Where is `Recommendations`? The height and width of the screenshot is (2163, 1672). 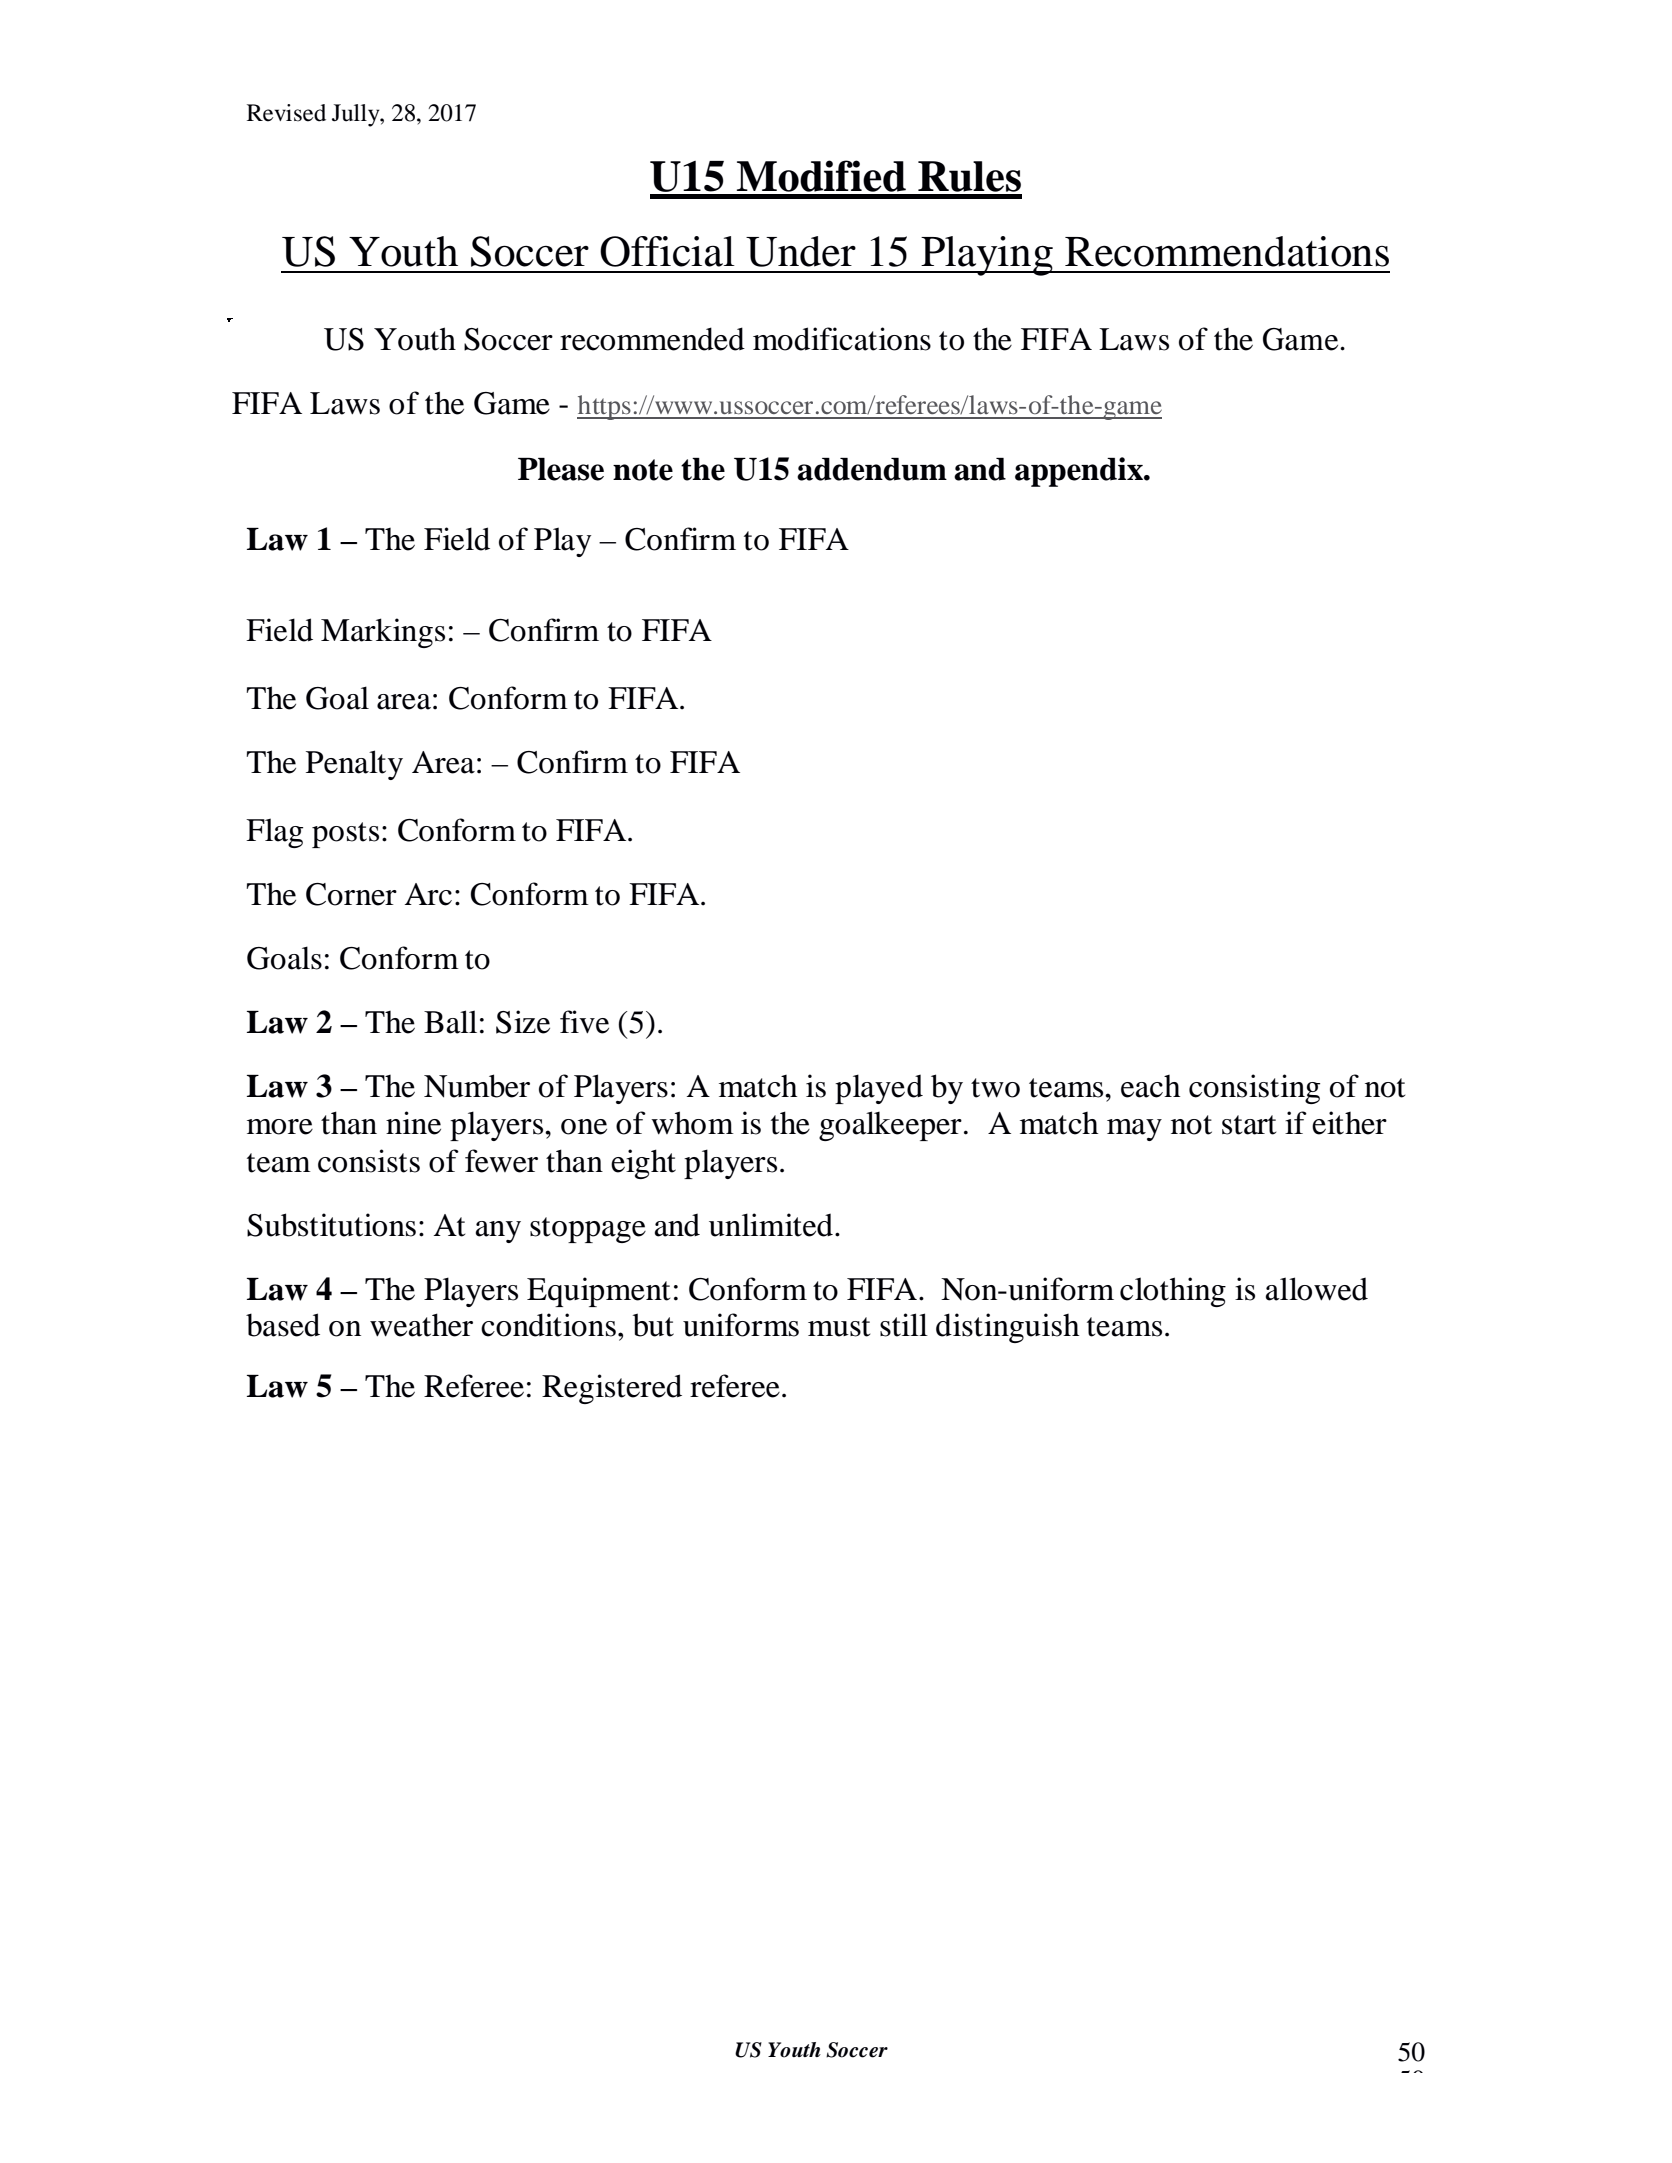 Recommendations is located at coordinates (1227, 251).
